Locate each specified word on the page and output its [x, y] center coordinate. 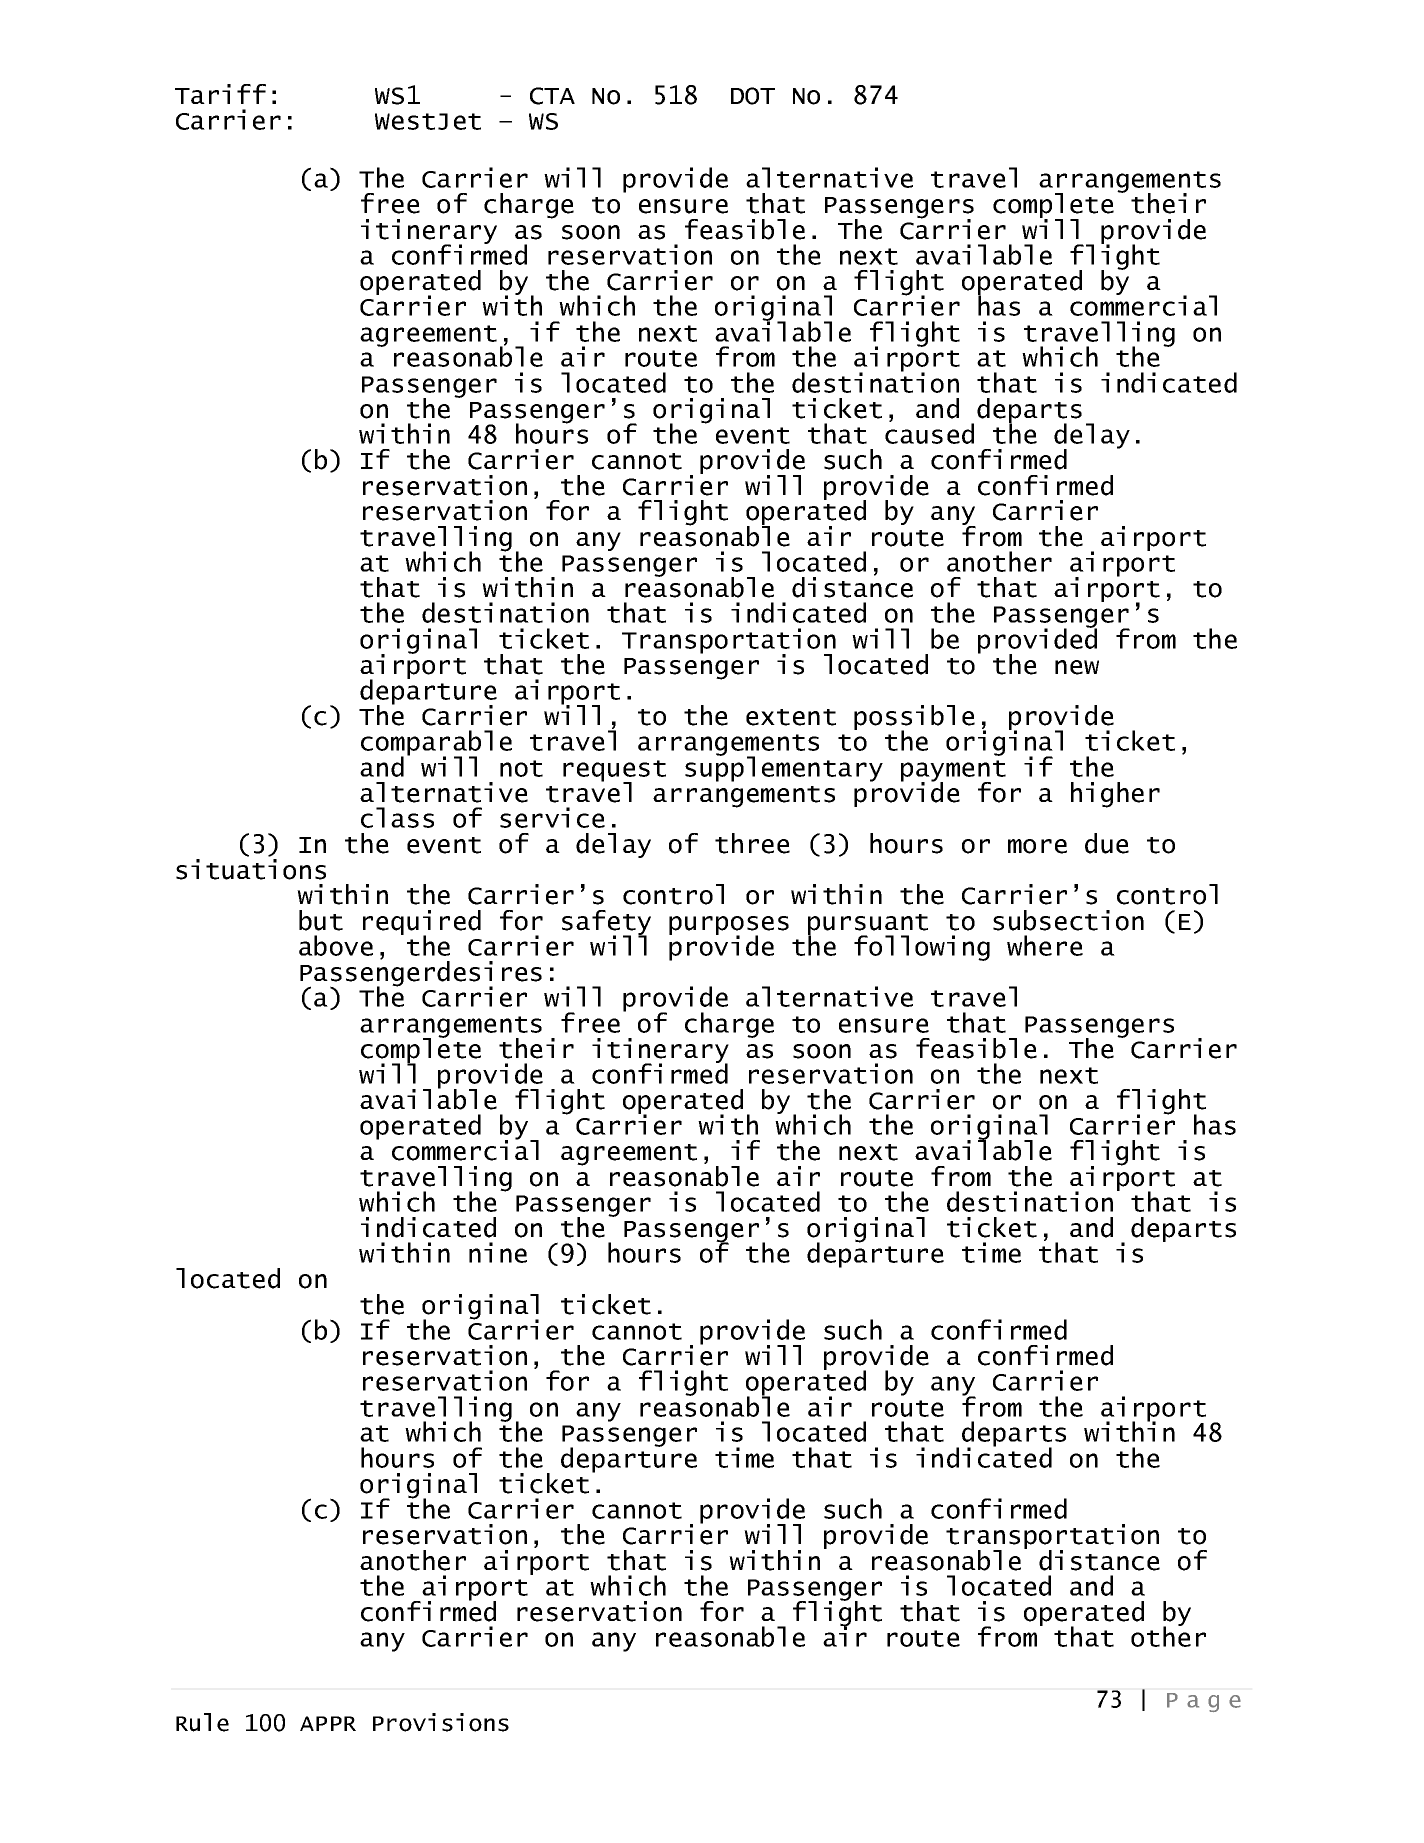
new [1077, 667]
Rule [202, 1722]
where [1045, 945]
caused [929, 432]
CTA [552, 96]
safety [606, 924]
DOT [753, 96]
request [614, 772]
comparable [436, 744]
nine [498, 1252]
